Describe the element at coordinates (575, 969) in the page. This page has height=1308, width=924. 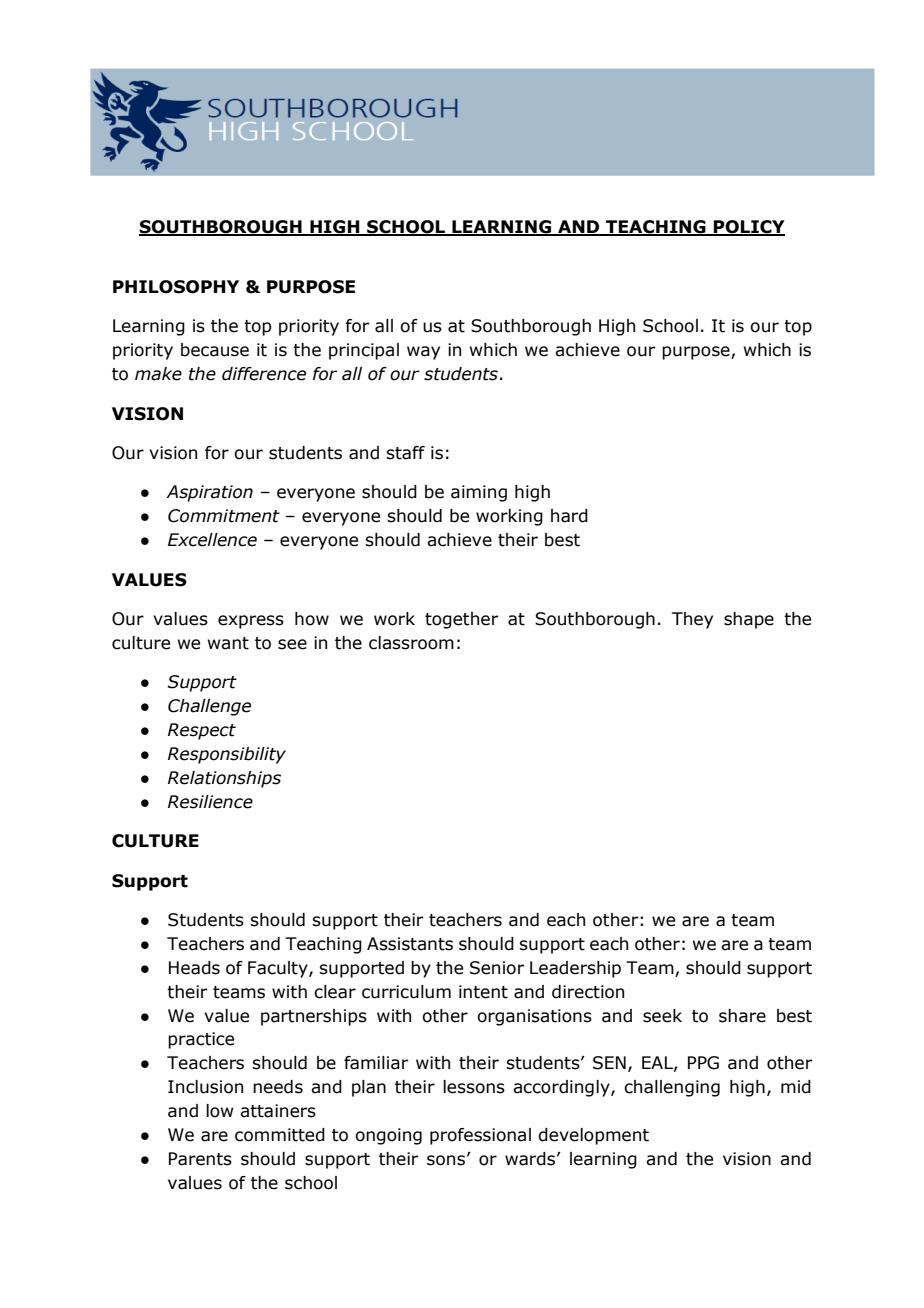
I see `Leadership` at that location.
